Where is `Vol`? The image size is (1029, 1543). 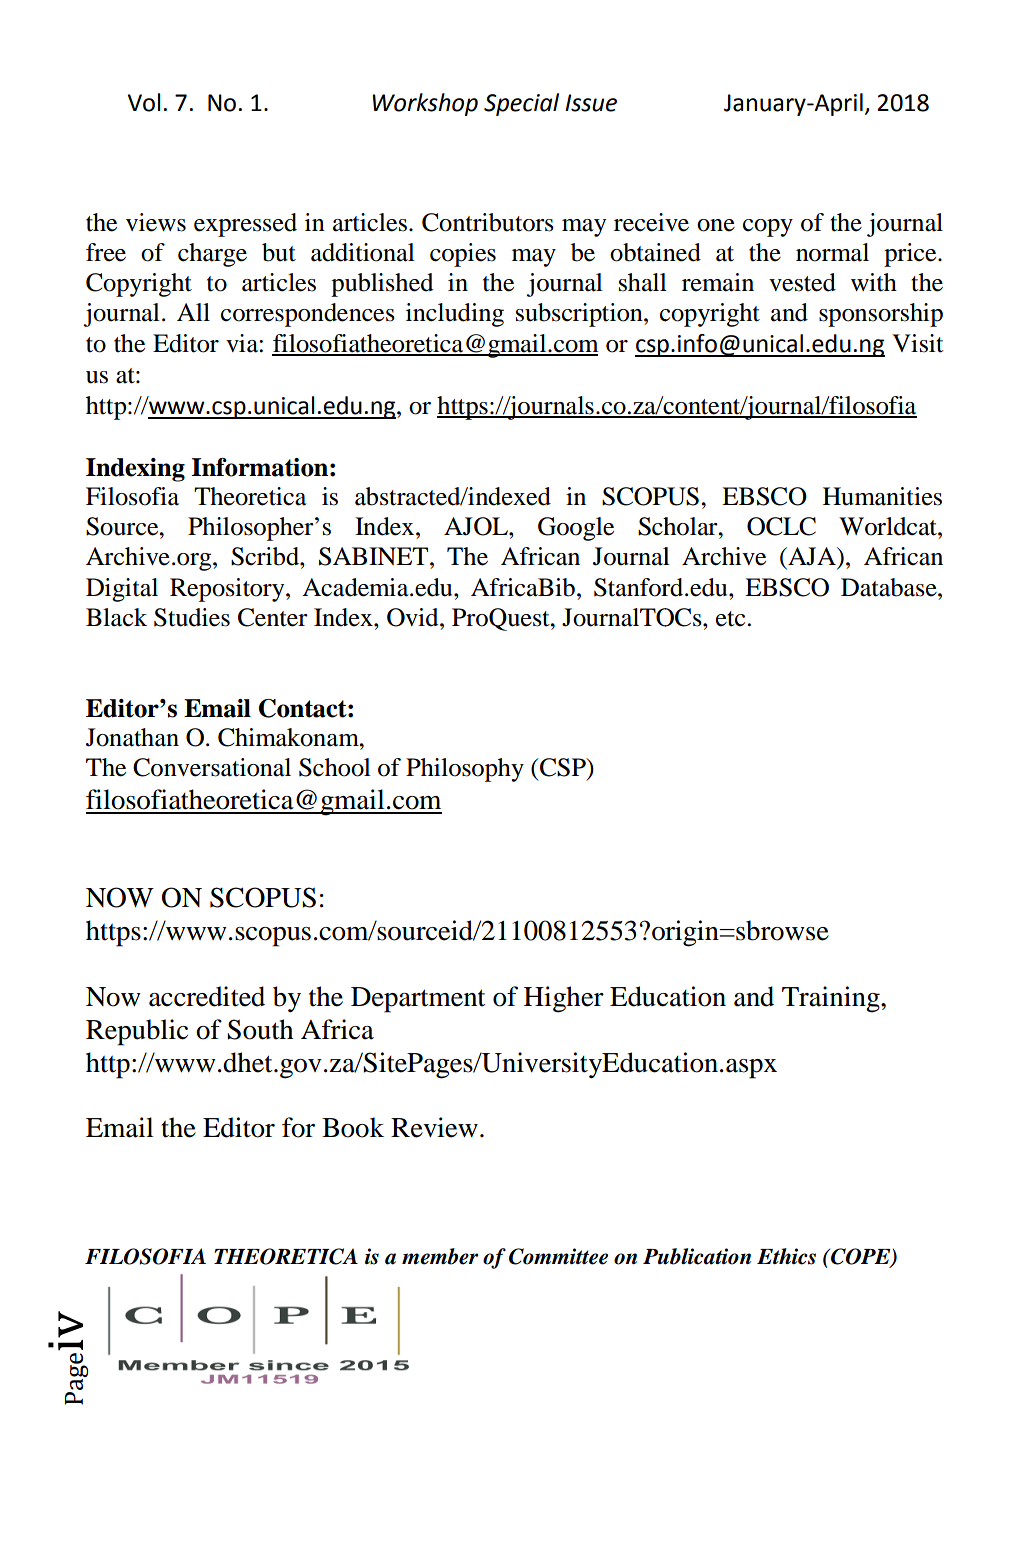
Vol is located at coordinates (144, 102).
